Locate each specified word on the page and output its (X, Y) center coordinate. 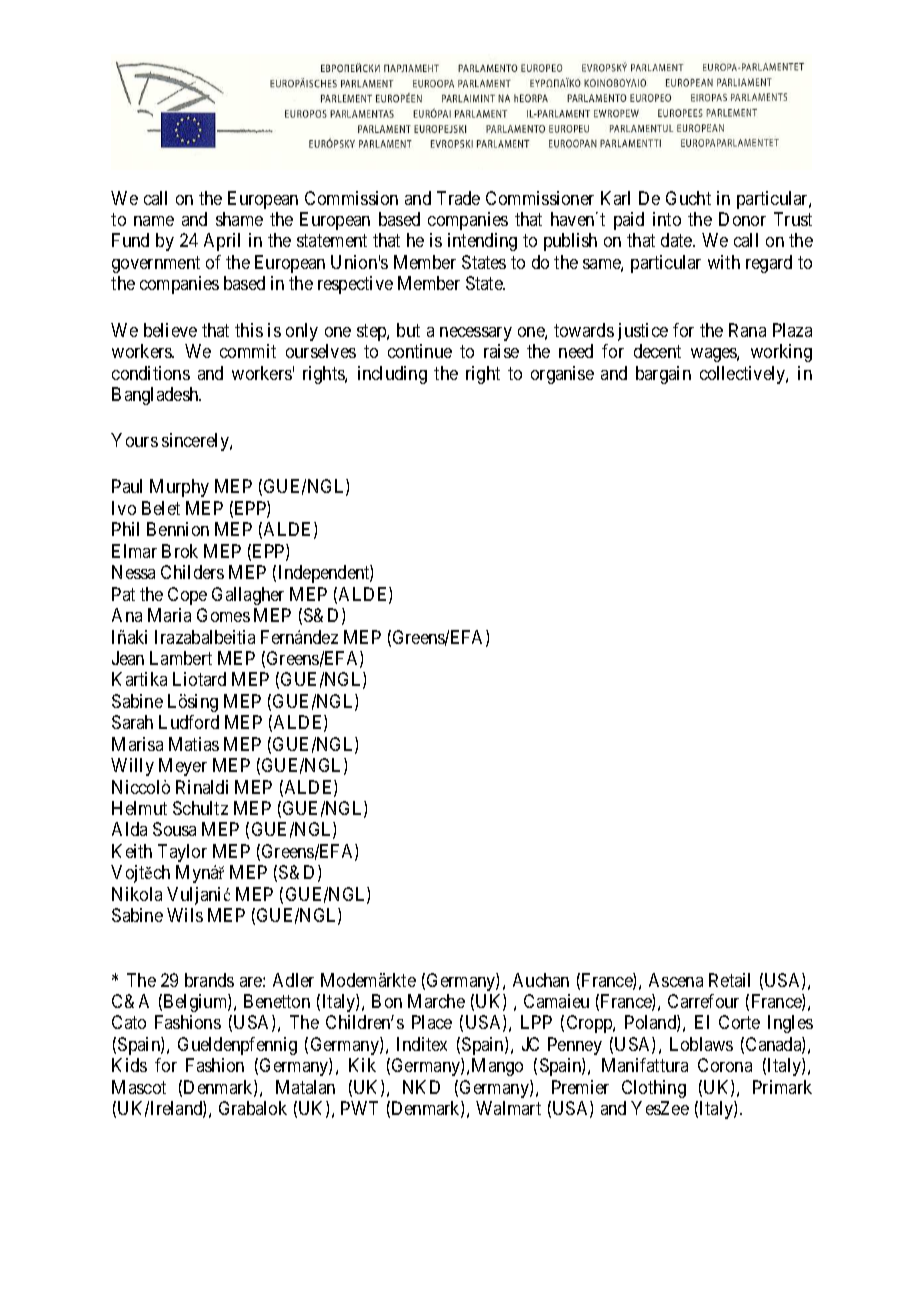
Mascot (139, 1087)
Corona (725, 1065)
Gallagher (248, 596)
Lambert (181, 658)
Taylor (182, 853)
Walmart (508, 1108)
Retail (729, 980)
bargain (663, 375)
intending (482, 242)
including (392, 375)
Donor (742, 219)
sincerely (196, 442)
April (222, 242)
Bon (387, 1001)
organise (562, 375)
